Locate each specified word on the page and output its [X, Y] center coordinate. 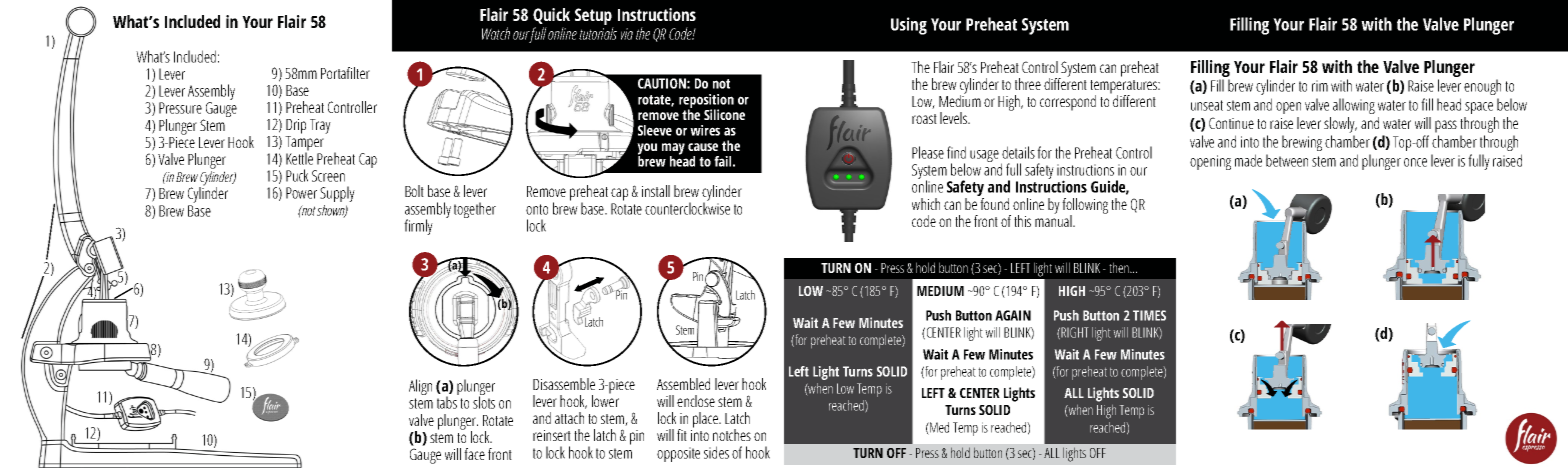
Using [909, 26]
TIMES [1149, 315]
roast [924, 119]
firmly [418, 227]
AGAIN [1013, 315]
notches [732, 435]
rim [1320, 86]
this [1022, 221]
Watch [496, 33]
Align [420, 387]
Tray [320, 126]
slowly [1340, 125]
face [474, 454]
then [1120, 267]
